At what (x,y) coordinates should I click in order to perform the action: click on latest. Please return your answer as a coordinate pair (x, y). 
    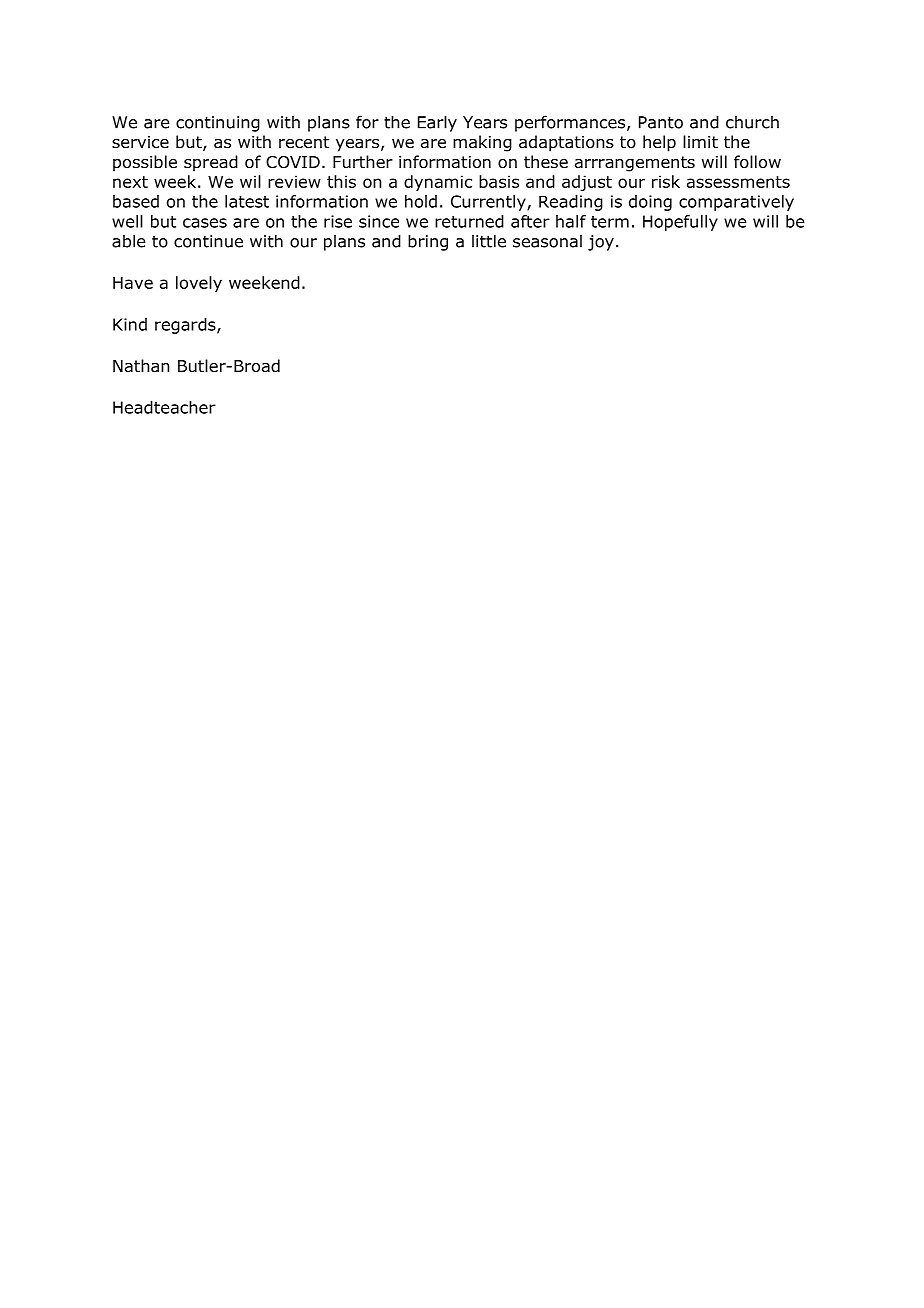
    Looking at the image, I should click on (247, 201).
